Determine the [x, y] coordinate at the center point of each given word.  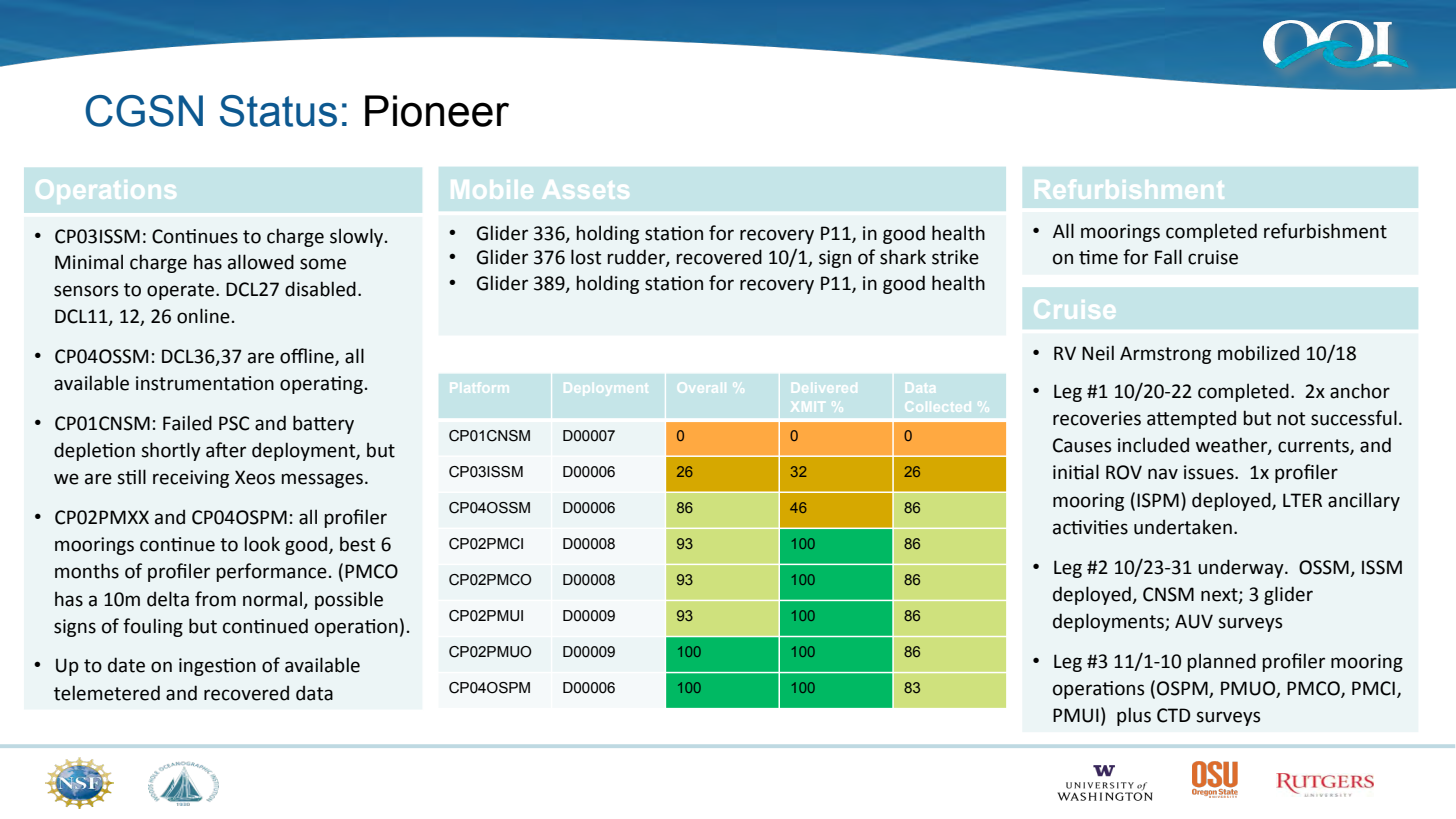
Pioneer [437, 111]
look [262, 544]
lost [586, 257]
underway [1242, 568]
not [1291, 419]
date [126, 665]
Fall [1168, 257]
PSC [234, 423]
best [357, 544]
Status [278, 111]
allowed [261, 262]
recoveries [1097, 418]
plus [1134, 716]
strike [955, 257]
